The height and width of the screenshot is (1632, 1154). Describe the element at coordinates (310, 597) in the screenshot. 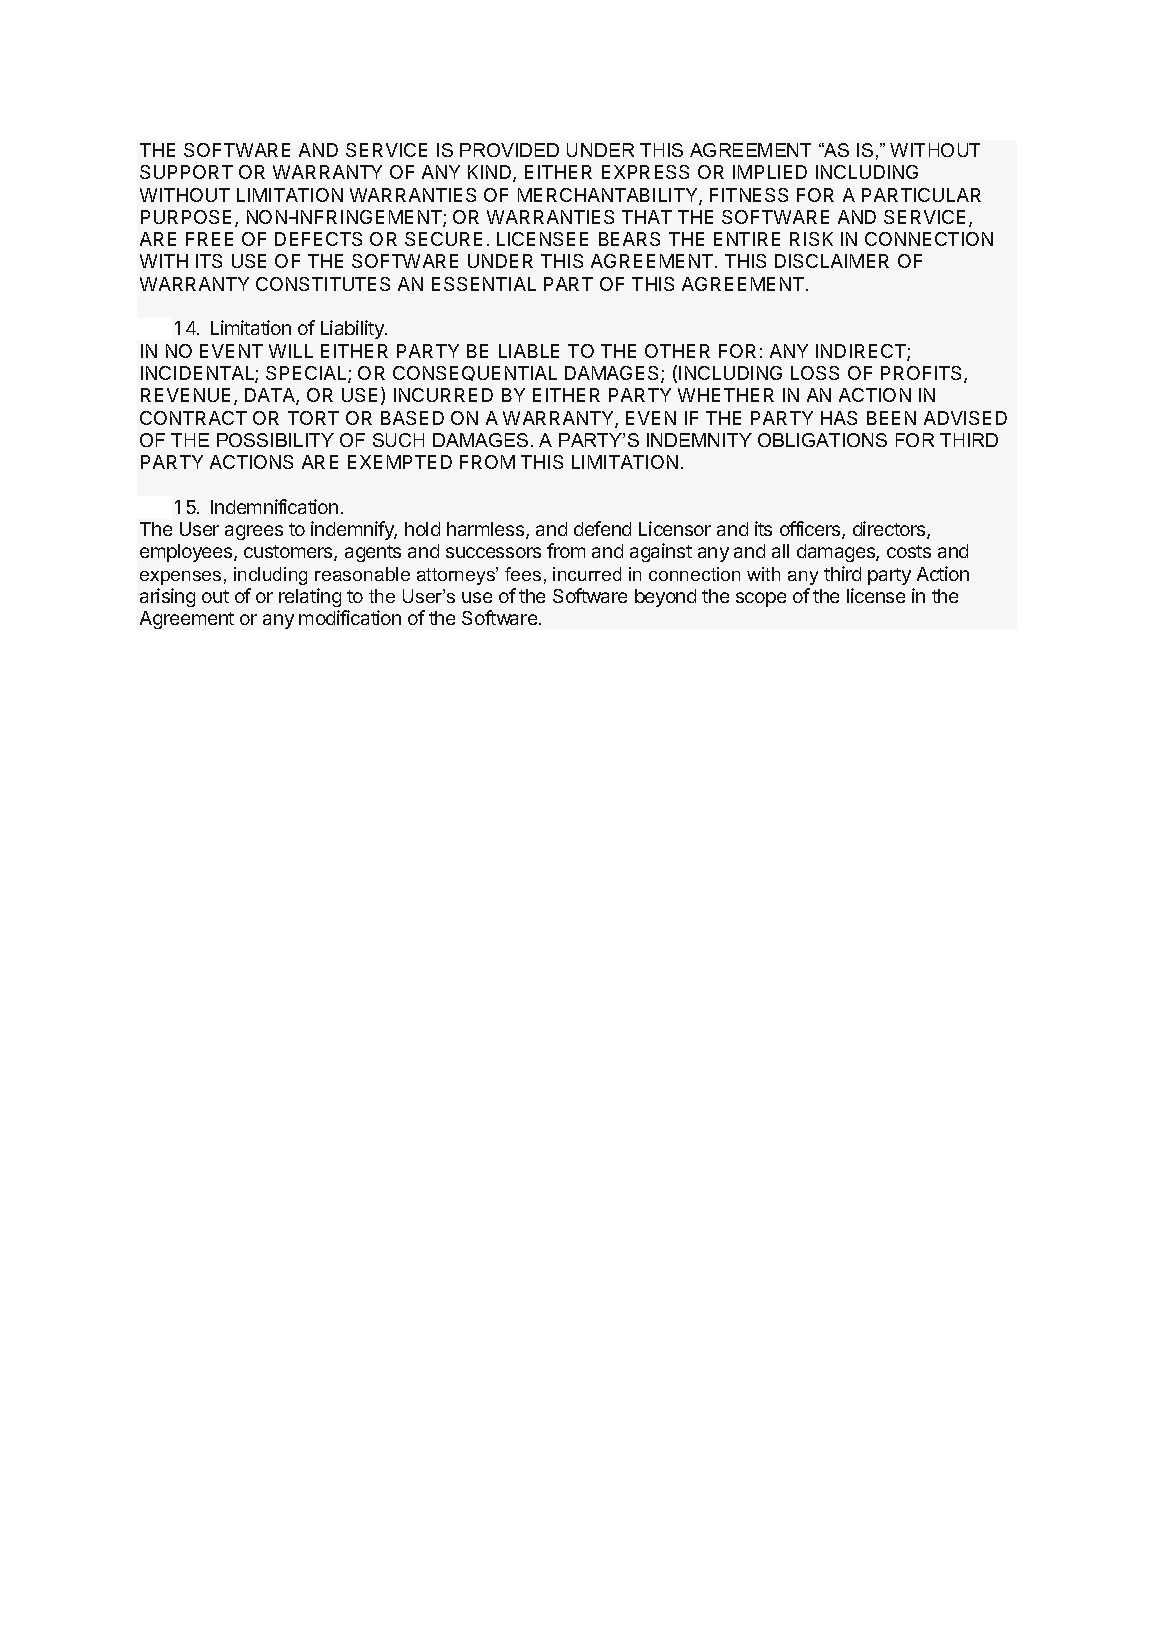

I see `relating` at that location.
